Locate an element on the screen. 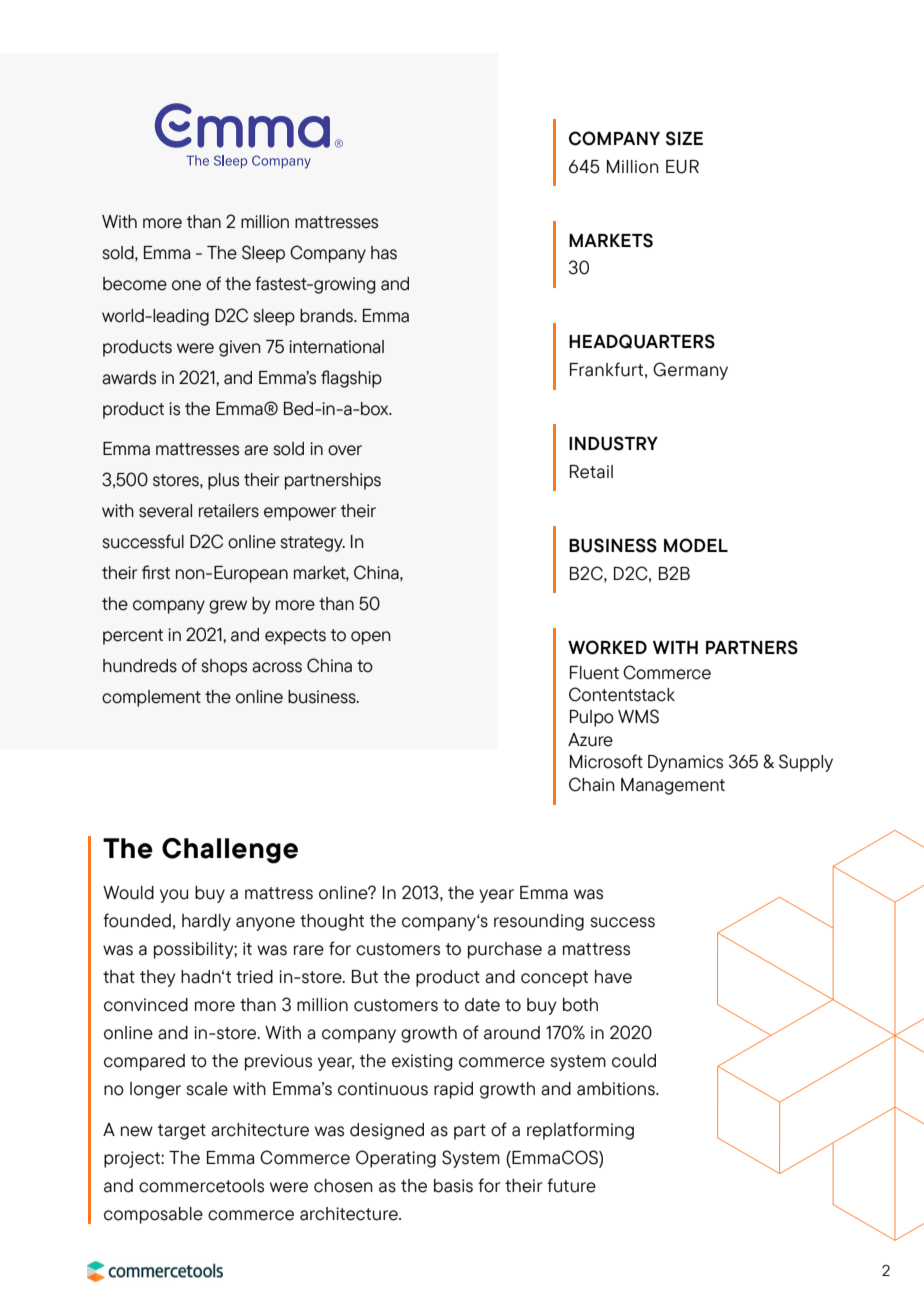  composable is located at coordinates (153, 1215).
